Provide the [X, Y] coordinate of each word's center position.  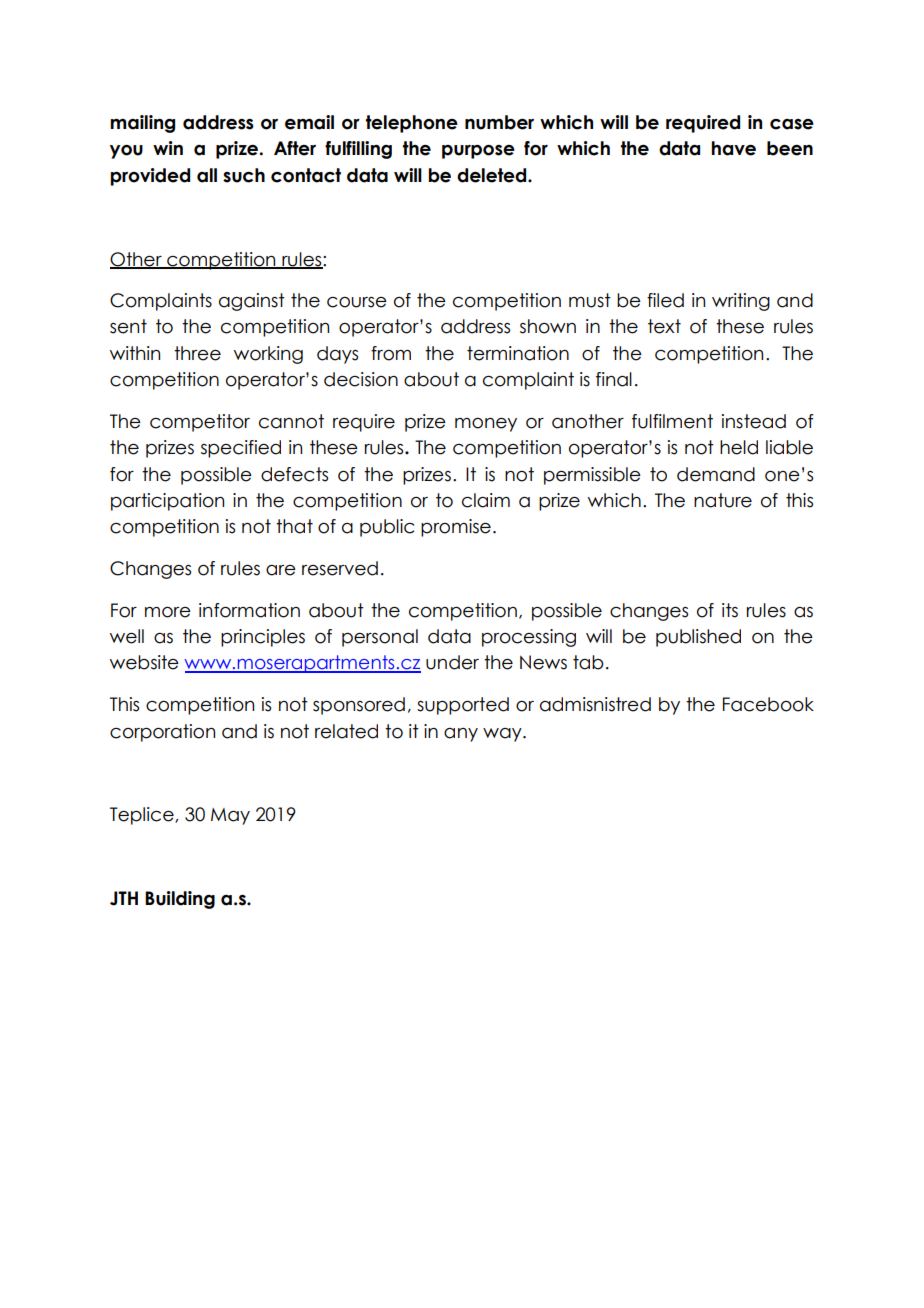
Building [180, 900]
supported [463, 706]
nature [723, 500]
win [168, 148]
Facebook [768, 704]
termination [518, 353]
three [197, 353]
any [461, 735]
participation [167, 502]
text [664, 326]
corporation [162, 733]
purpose [478, 152]
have [734, 148]
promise [456, 528]
